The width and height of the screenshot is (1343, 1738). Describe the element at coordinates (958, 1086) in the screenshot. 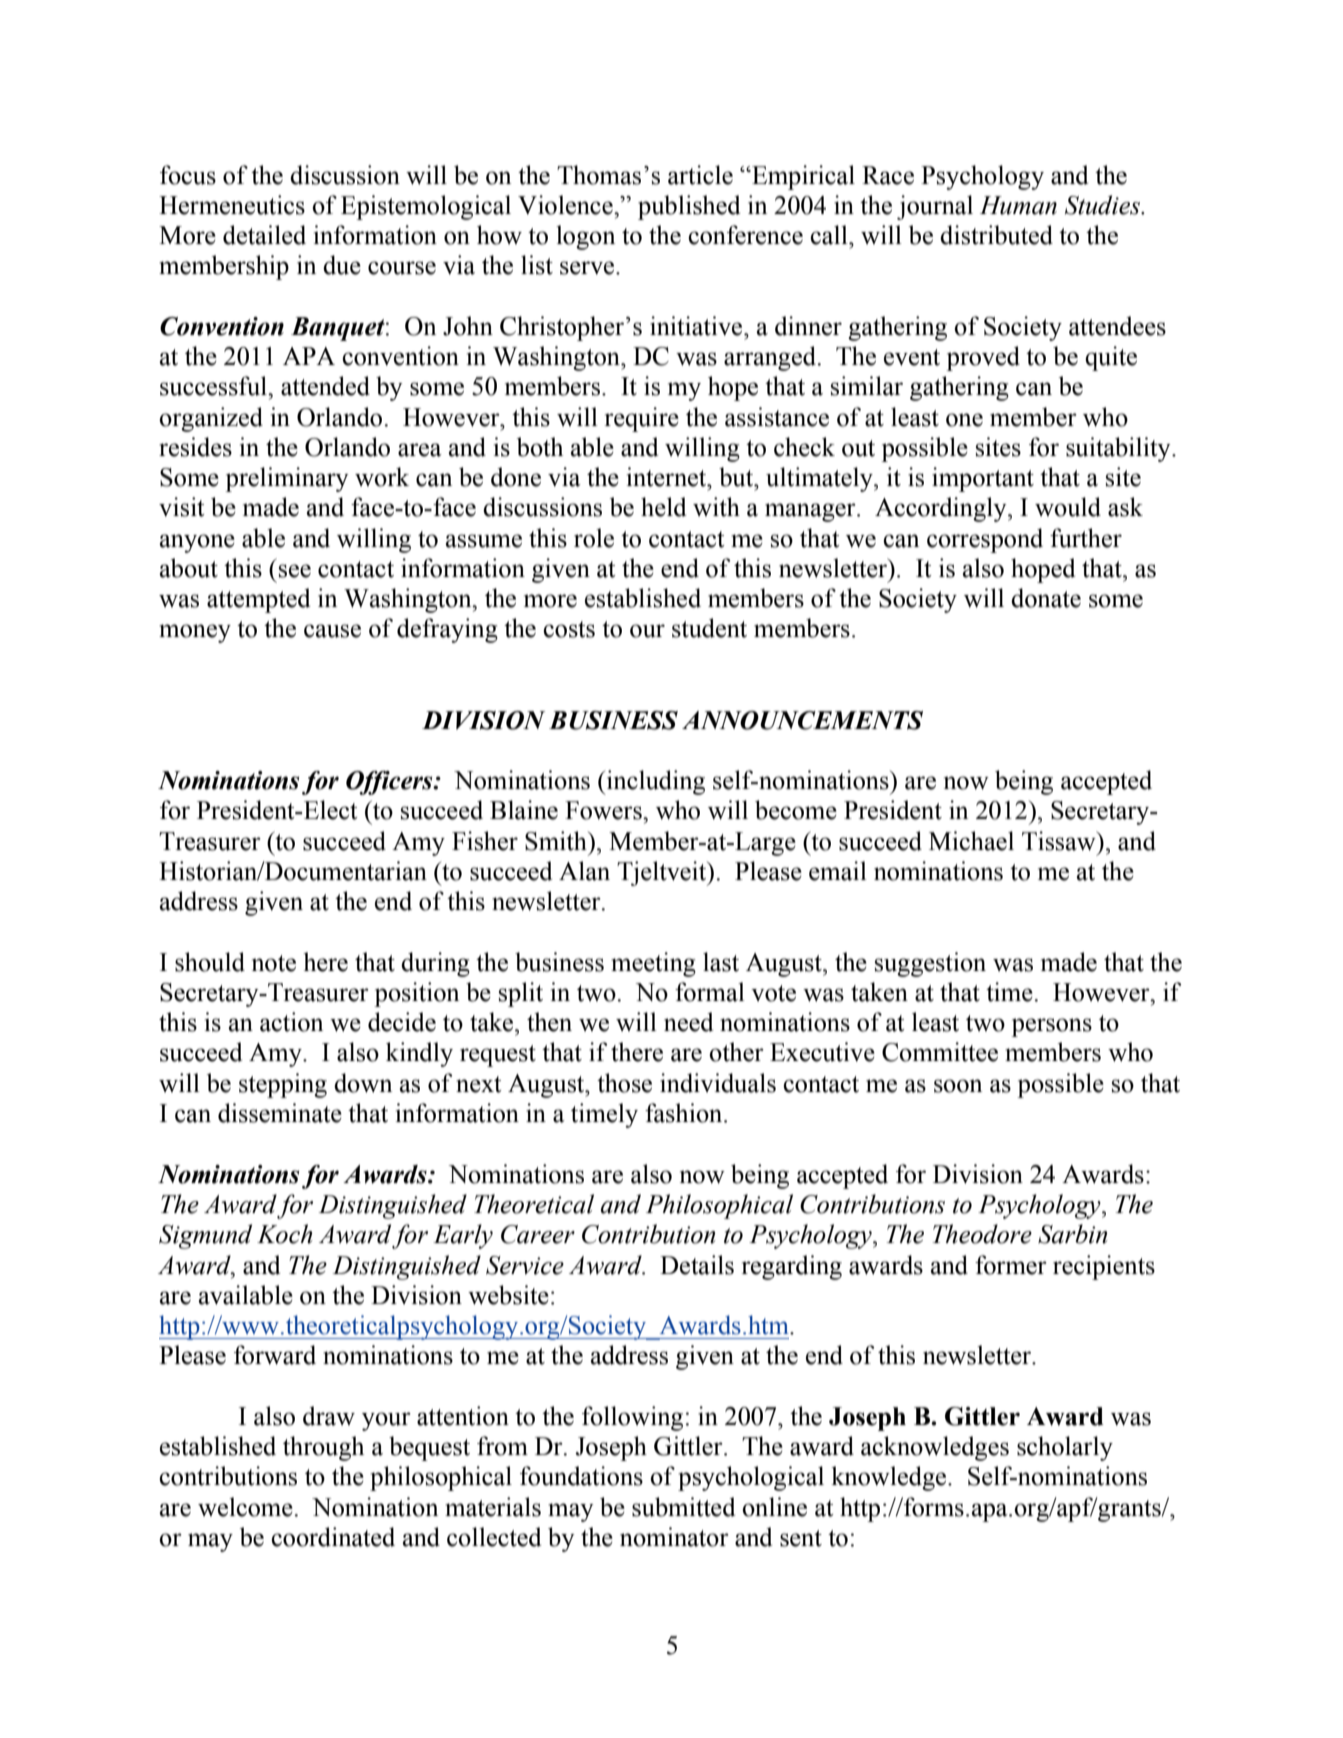

I see `soon` at that location.
